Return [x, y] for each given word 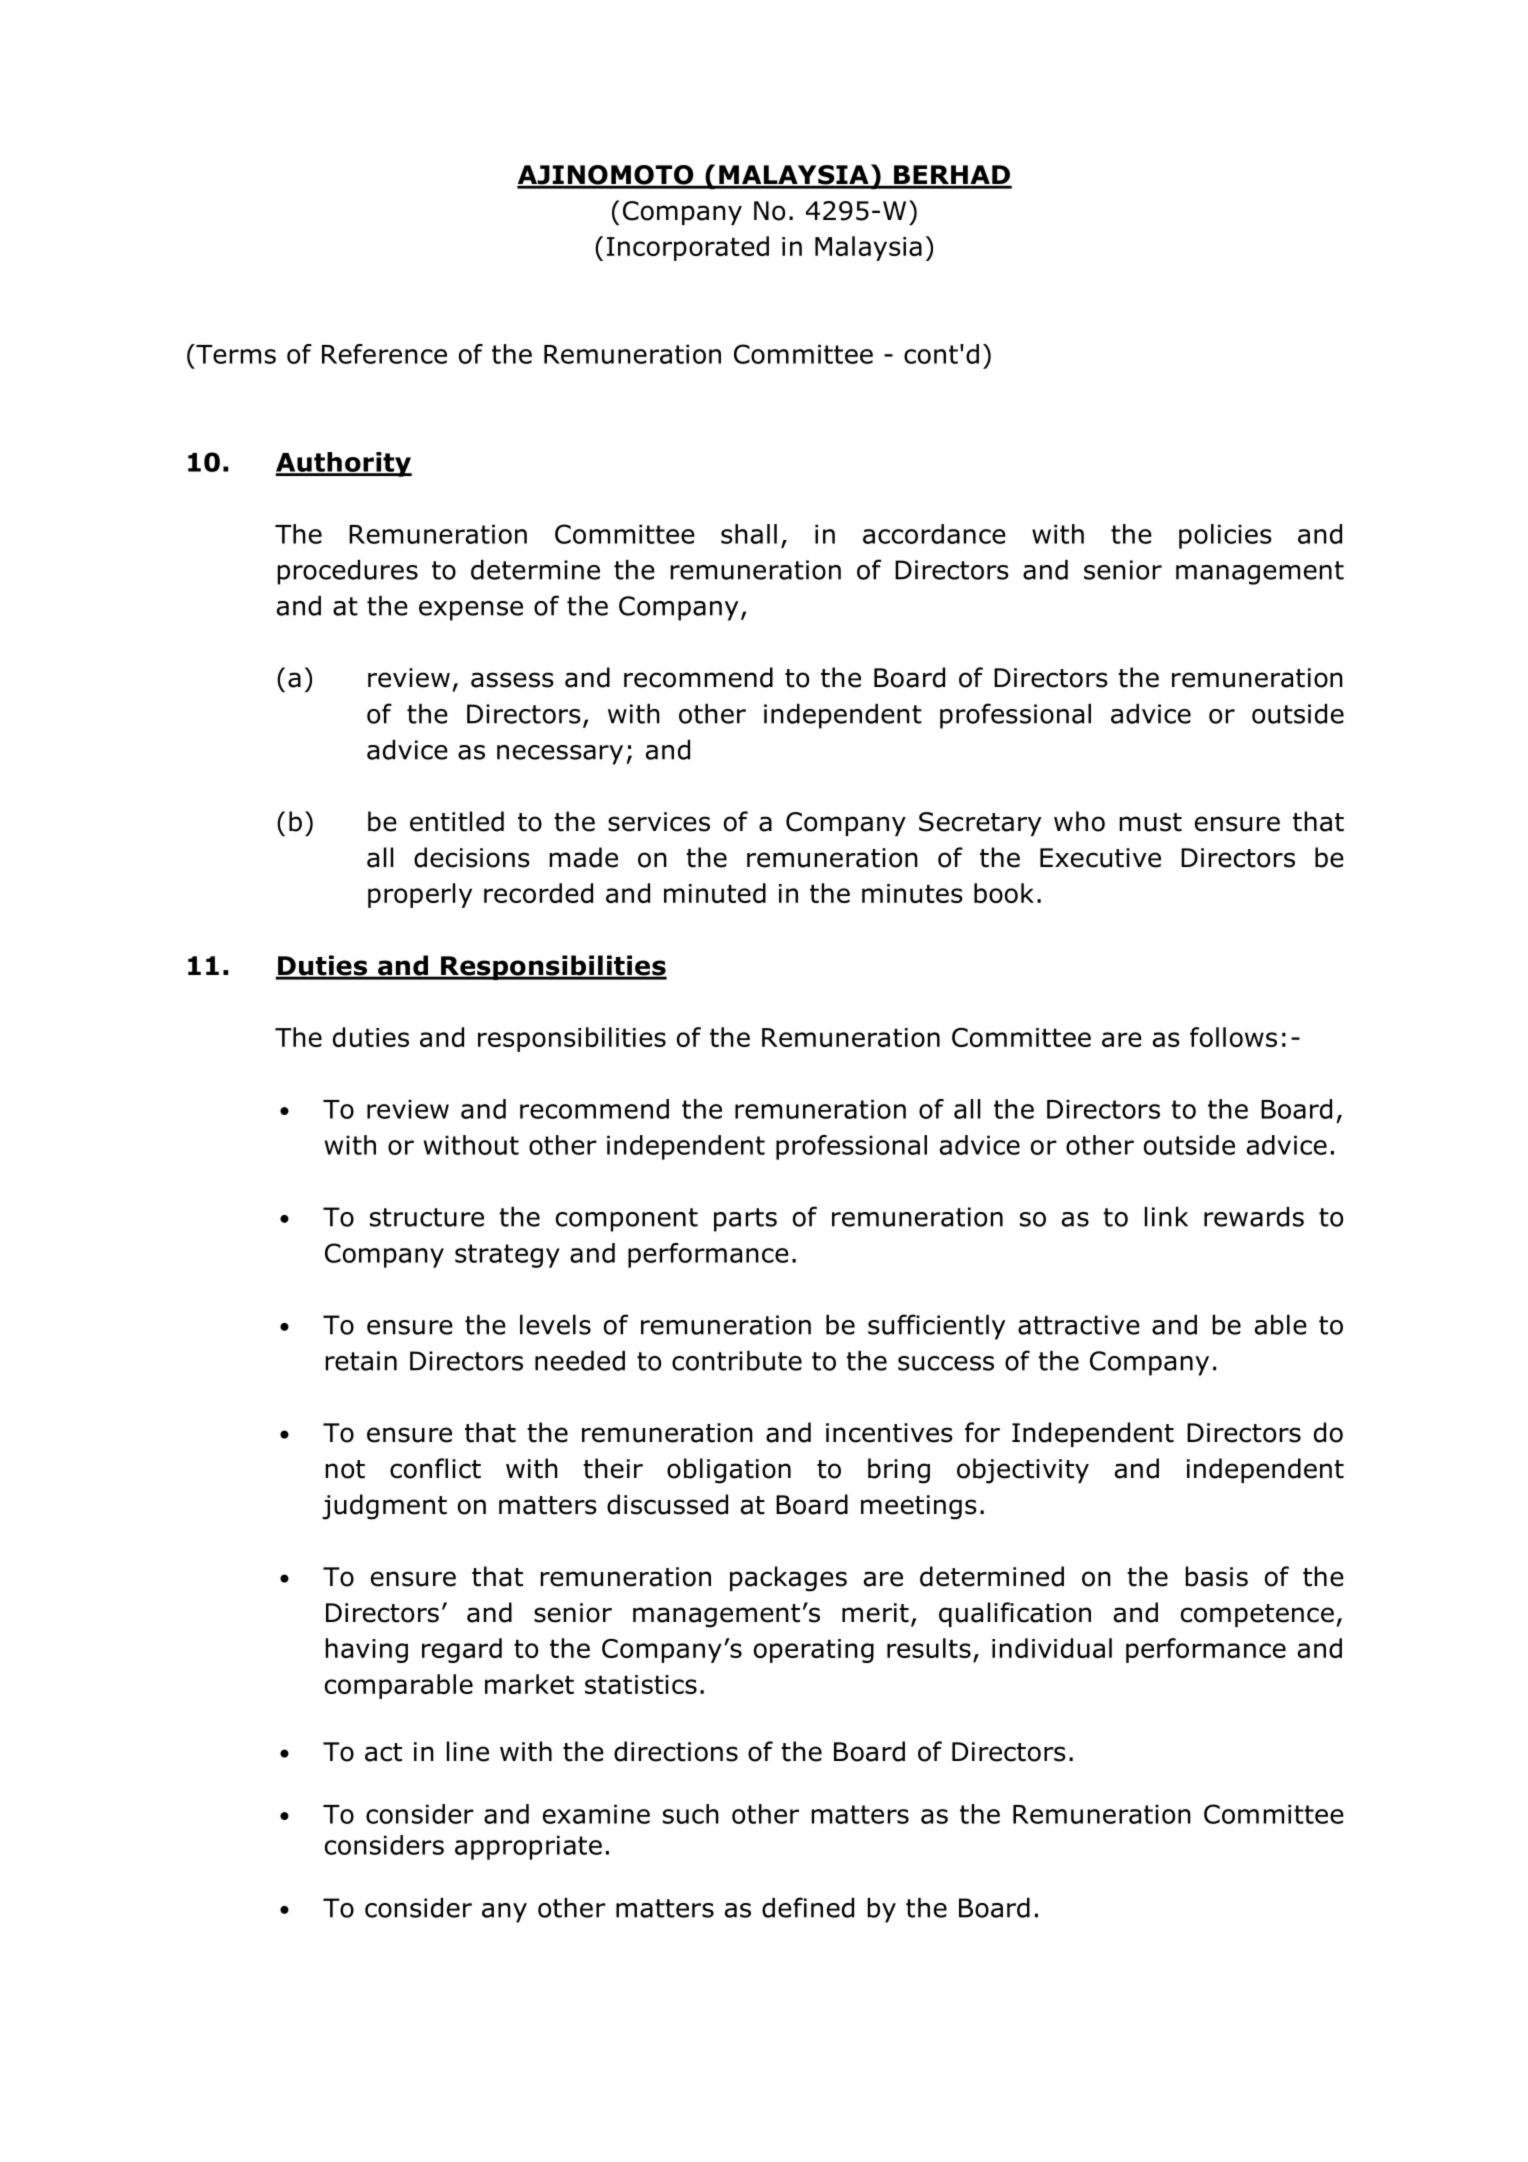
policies [1225, 536]
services [659, 822]
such [691, 1814]
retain [361, 1361]
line [468, 1751]
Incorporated [688, 248]
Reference [384, 354]
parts [745, 1220]
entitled [457, 821]
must [1151, 822]
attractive [1079, 1325]
